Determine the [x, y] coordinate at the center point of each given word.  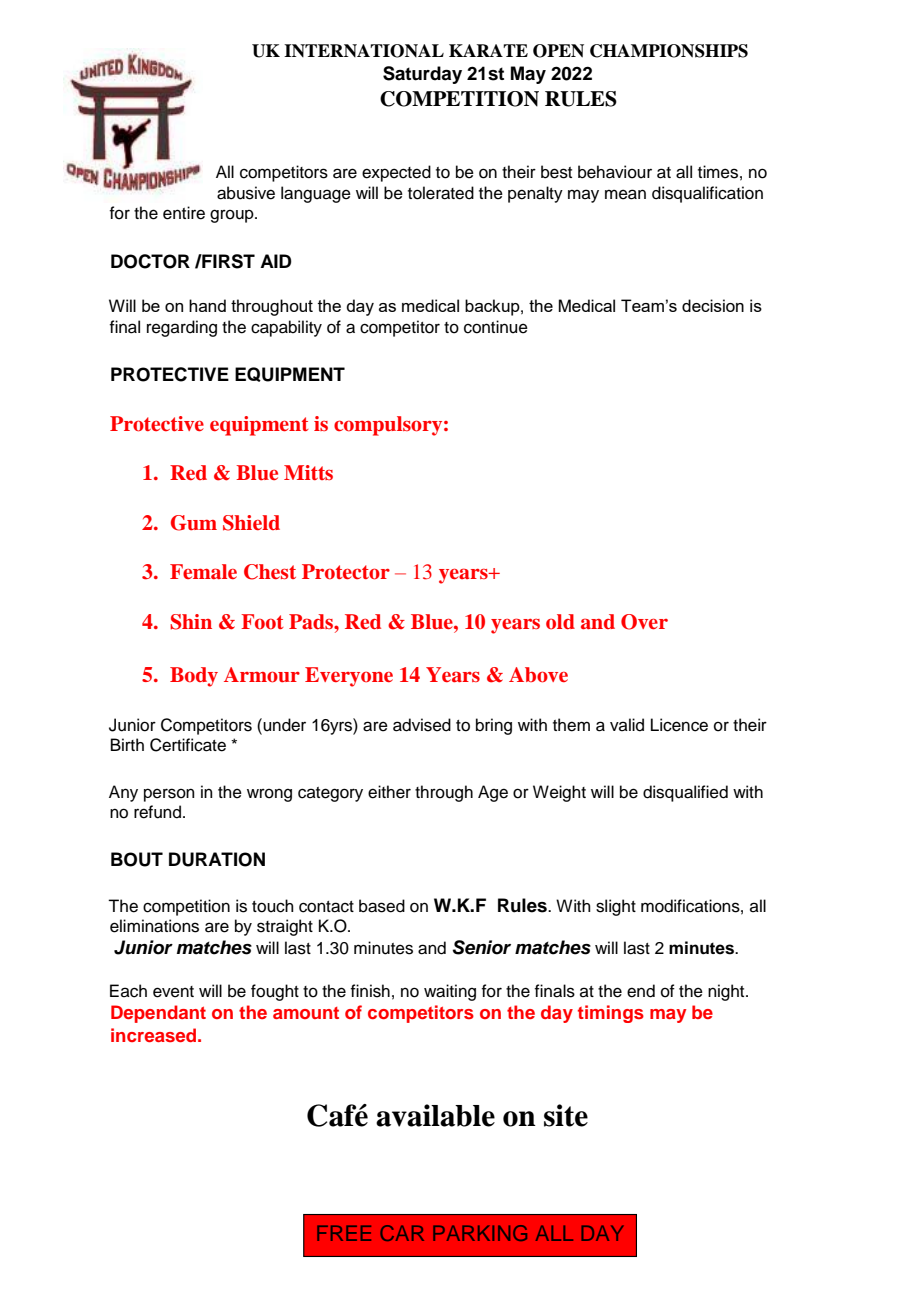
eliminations [154, 926]
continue [496, 327]
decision [713, 305]
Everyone [349, 677]
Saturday [422, 75]
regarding [182, 328]
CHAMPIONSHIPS [669, 51]
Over [644, 622]
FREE [344, 1233]
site [566, 1115]
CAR [402, 1233]
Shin [191, 622]
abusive [246, 193]
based [382, 906]
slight [616, 907]
